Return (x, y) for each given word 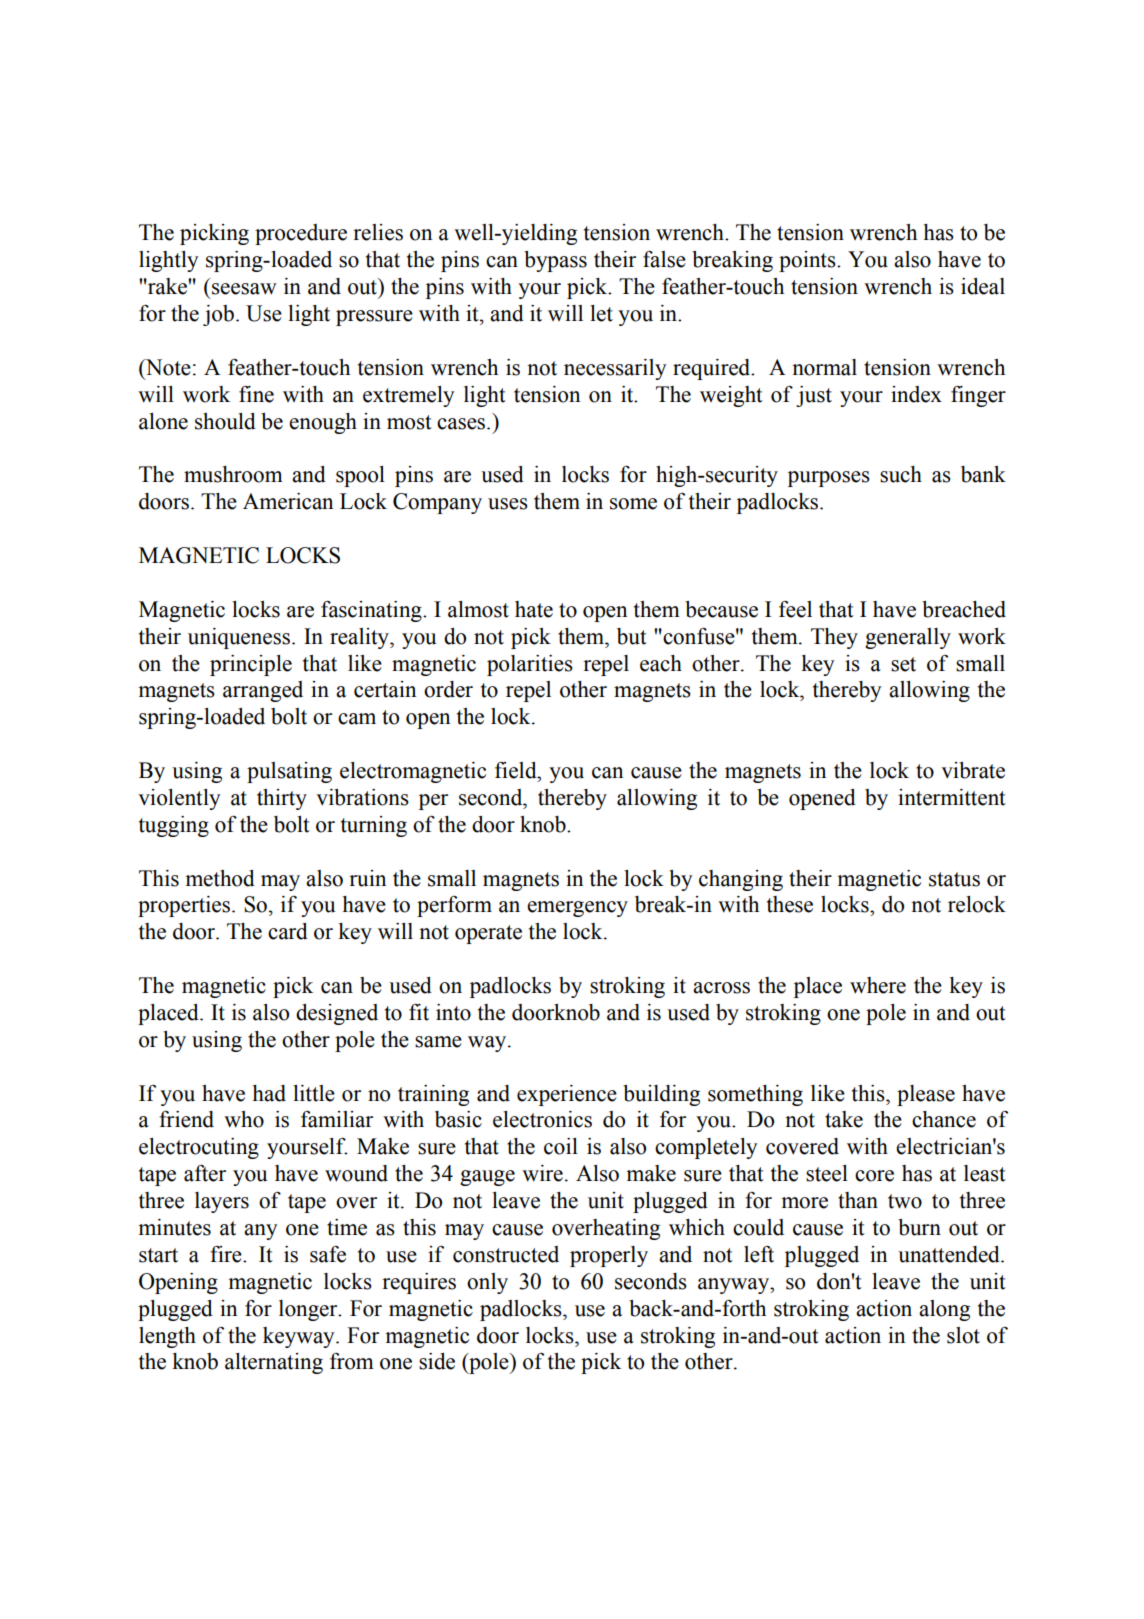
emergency (577, 909)
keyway (300, 1337)
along (944, 1310)
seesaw (244, 289)
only (487, 1283)
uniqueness (239, 638)
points (808, 261)
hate (534, 609)
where (878, 985)
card (288, 931)
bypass (555, 261)
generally (908, 638)
